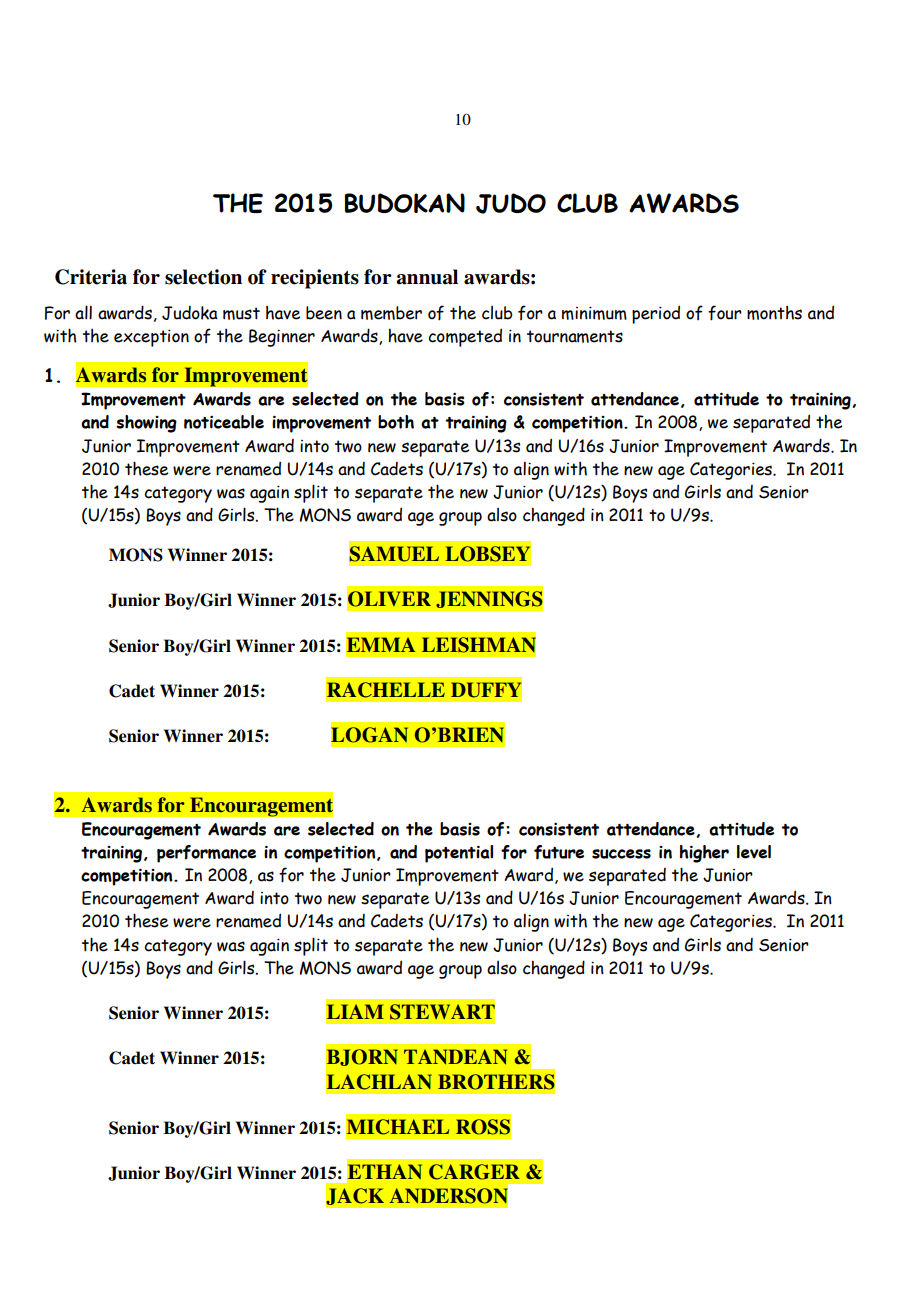  Describe the element at coordinates (575, 336) in the screenshot. I see `tournaments` at that location.
